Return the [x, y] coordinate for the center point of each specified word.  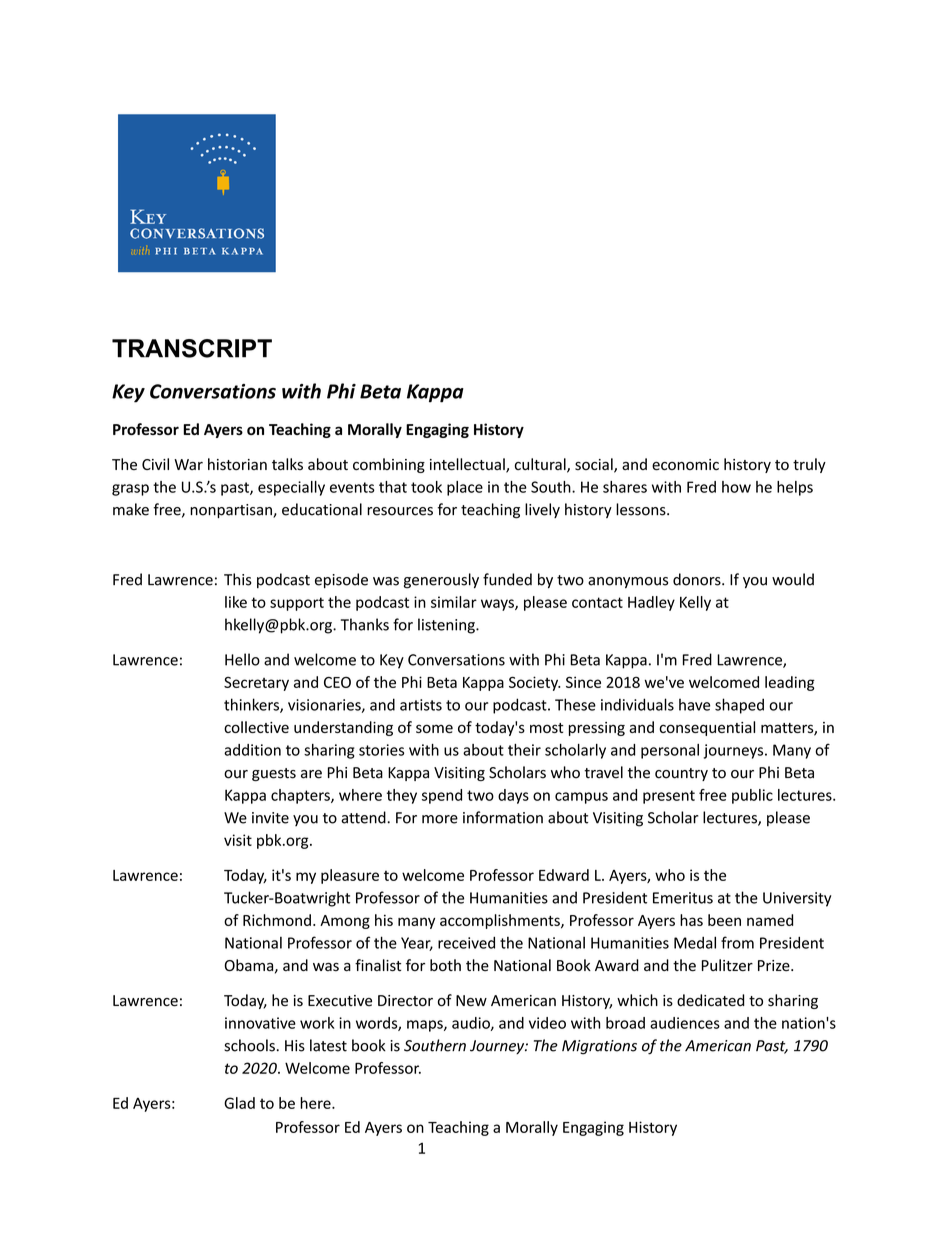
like [236, 602]
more [440, 819]
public [752, 796]
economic [685, 465]
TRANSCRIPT [192, 348]
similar [454, 602]
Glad [239, 1103]
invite [270, 818]
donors [698, 579]
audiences [685, 1023]
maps [426, 1026]
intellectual [468, 465]
